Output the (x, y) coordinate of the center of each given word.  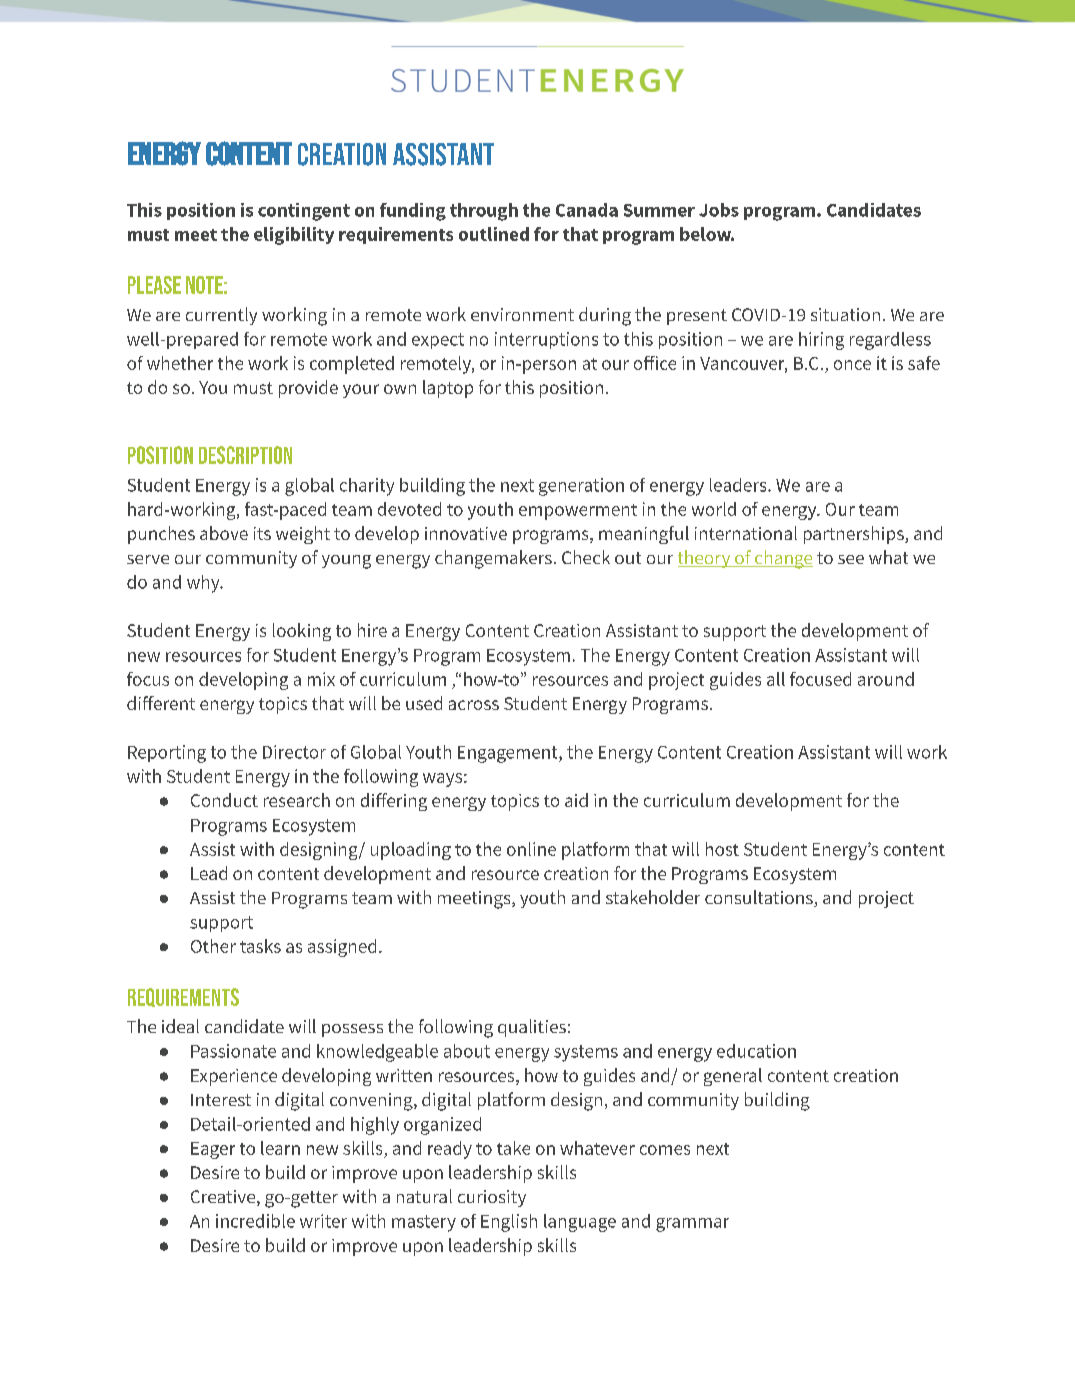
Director (294, 752)
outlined (494, 234)
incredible (255, 1221)
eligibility (294, 236)
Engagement (509, 754)
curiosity (492, 1198)
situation (845, 314)
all (776, 679)
